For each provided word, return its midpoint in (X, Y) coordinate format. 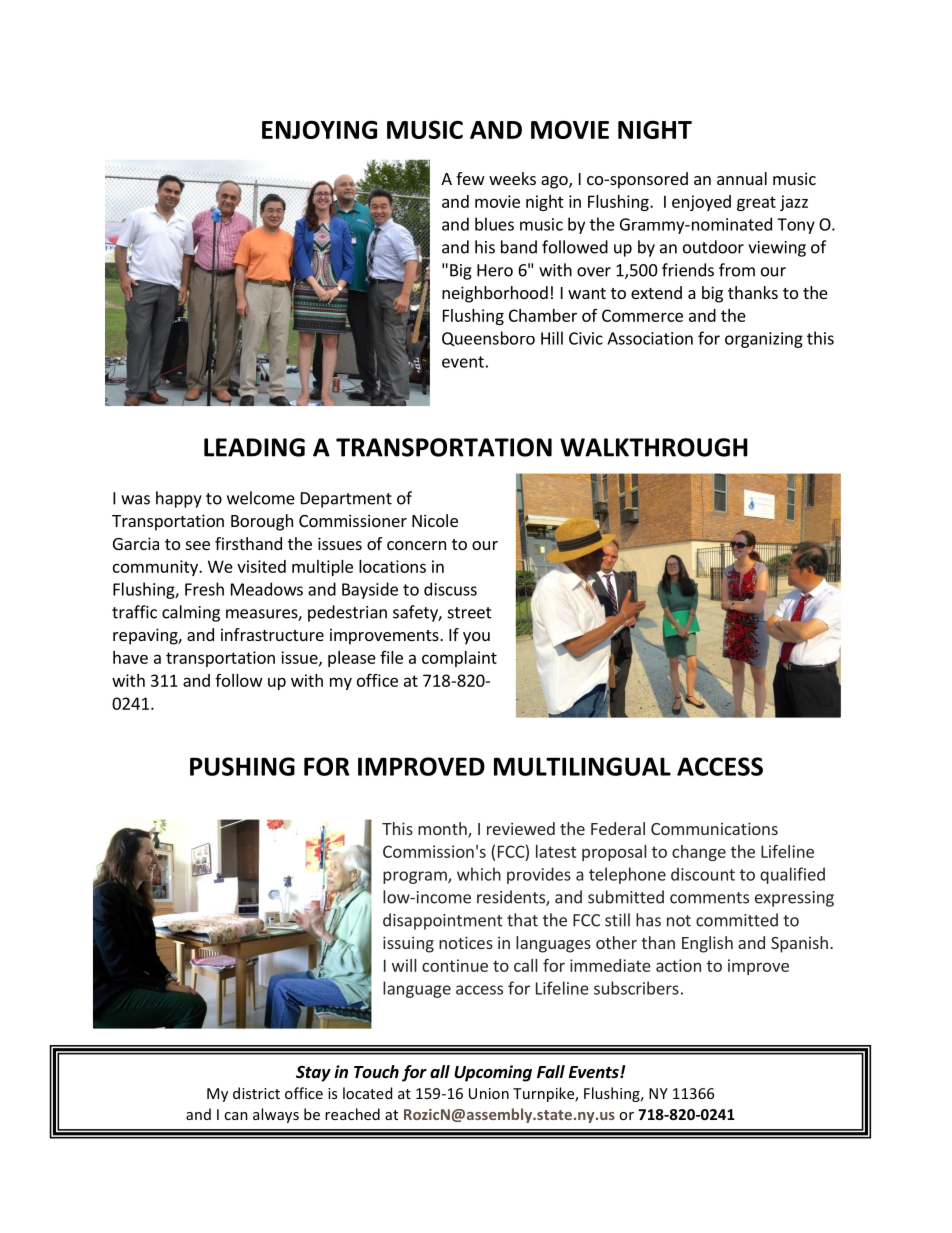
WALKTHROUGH (654, 447)
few (470, 178)
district (256, 1093)
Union (489, 1093)
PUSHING (242, 766)
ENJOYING (319, 129)
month (443, 830)
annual (742, 178)
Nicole (435, 520)
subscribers (636, 988)
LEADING (254, 447)
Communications (714, 828)
